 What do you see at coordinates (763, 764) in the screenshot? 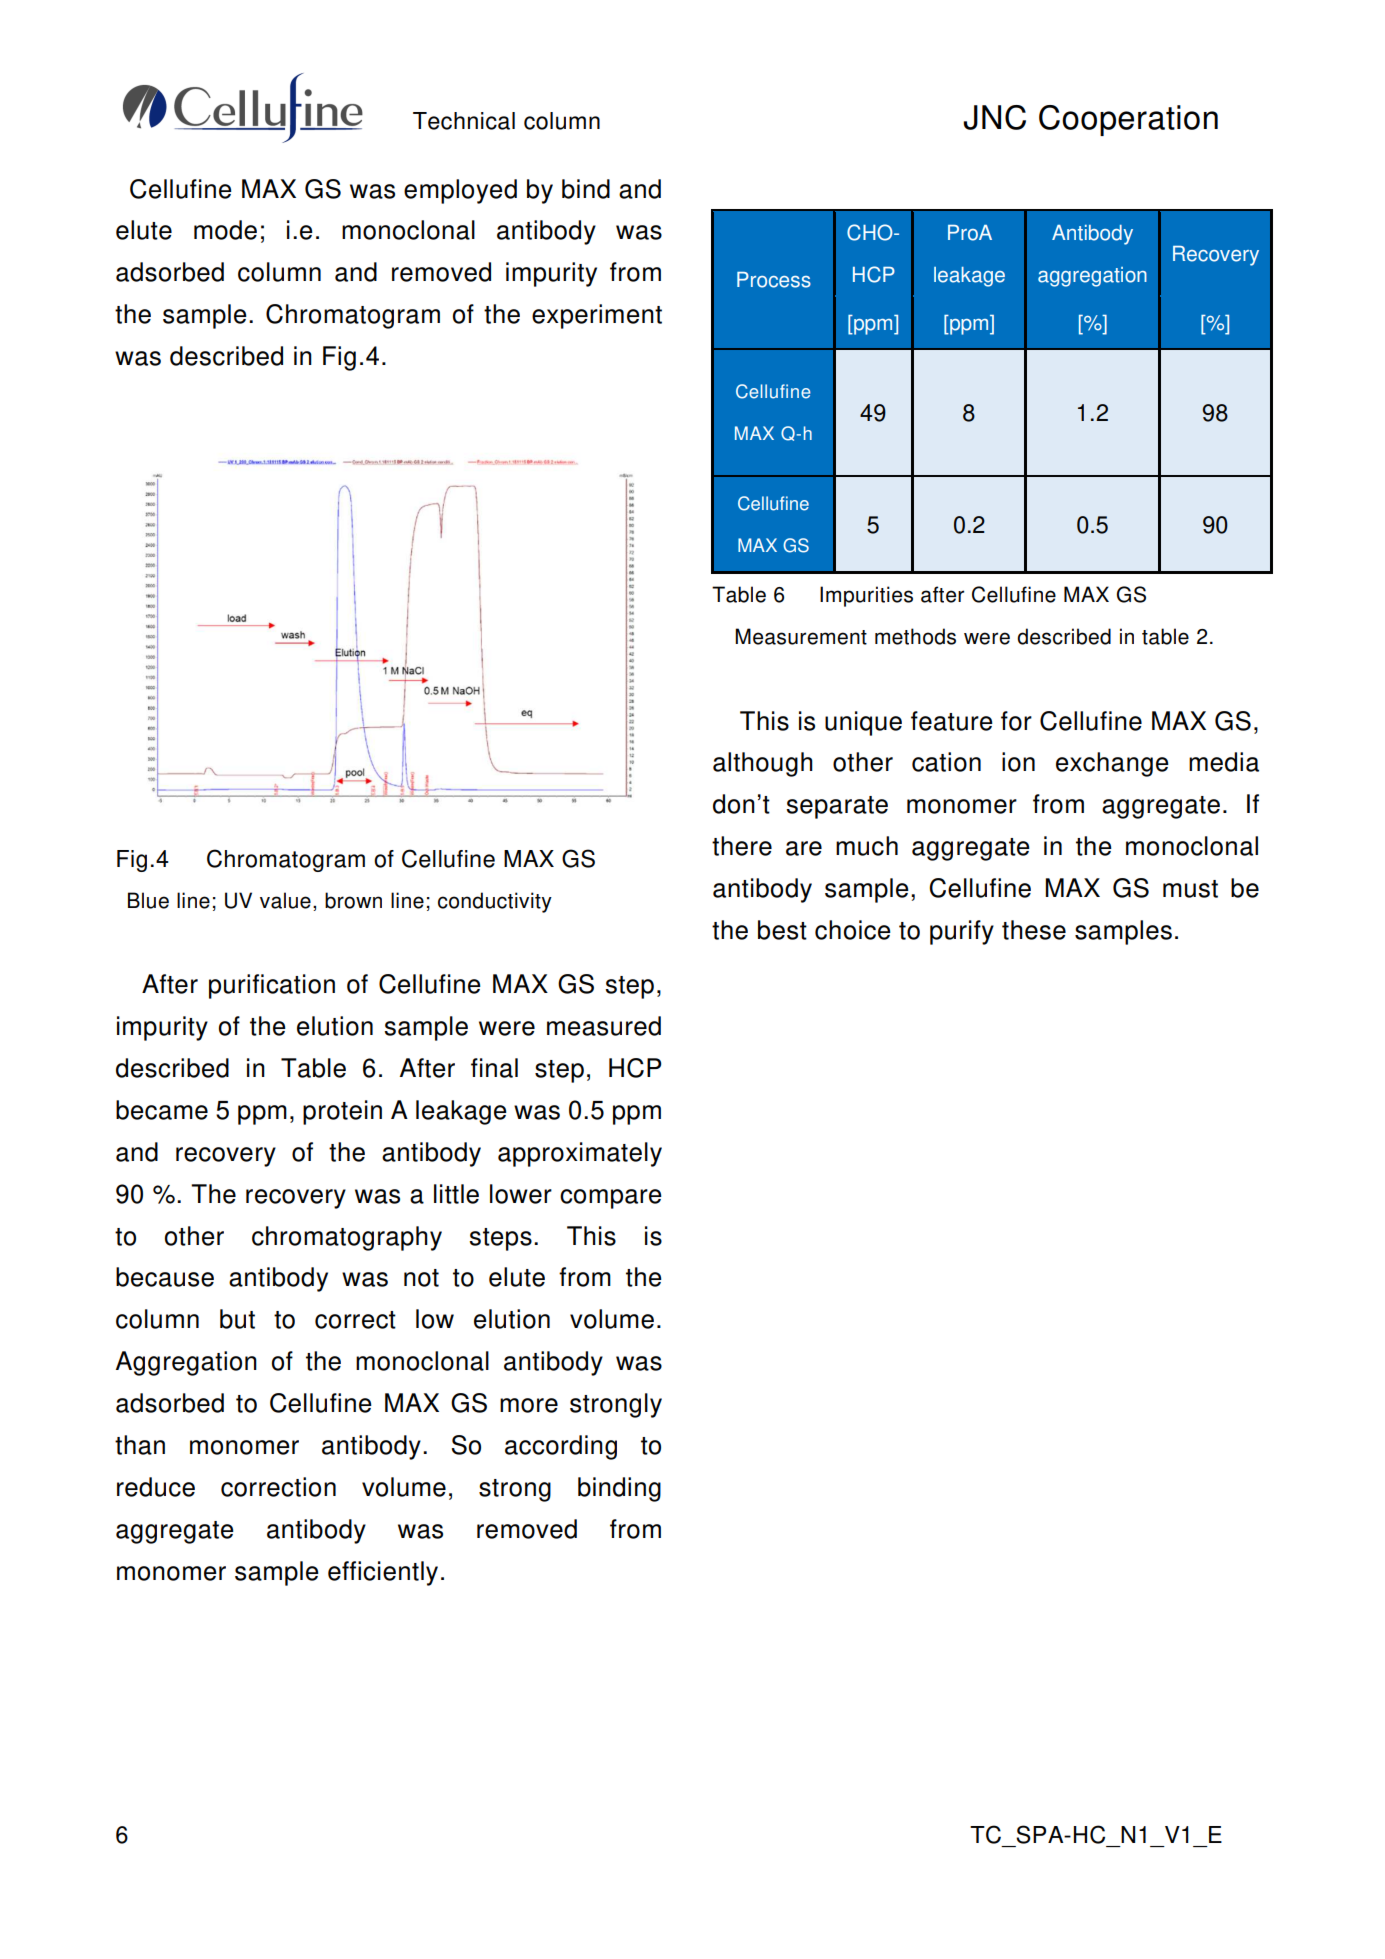
I see `although` at bounding box center [763, 764].
